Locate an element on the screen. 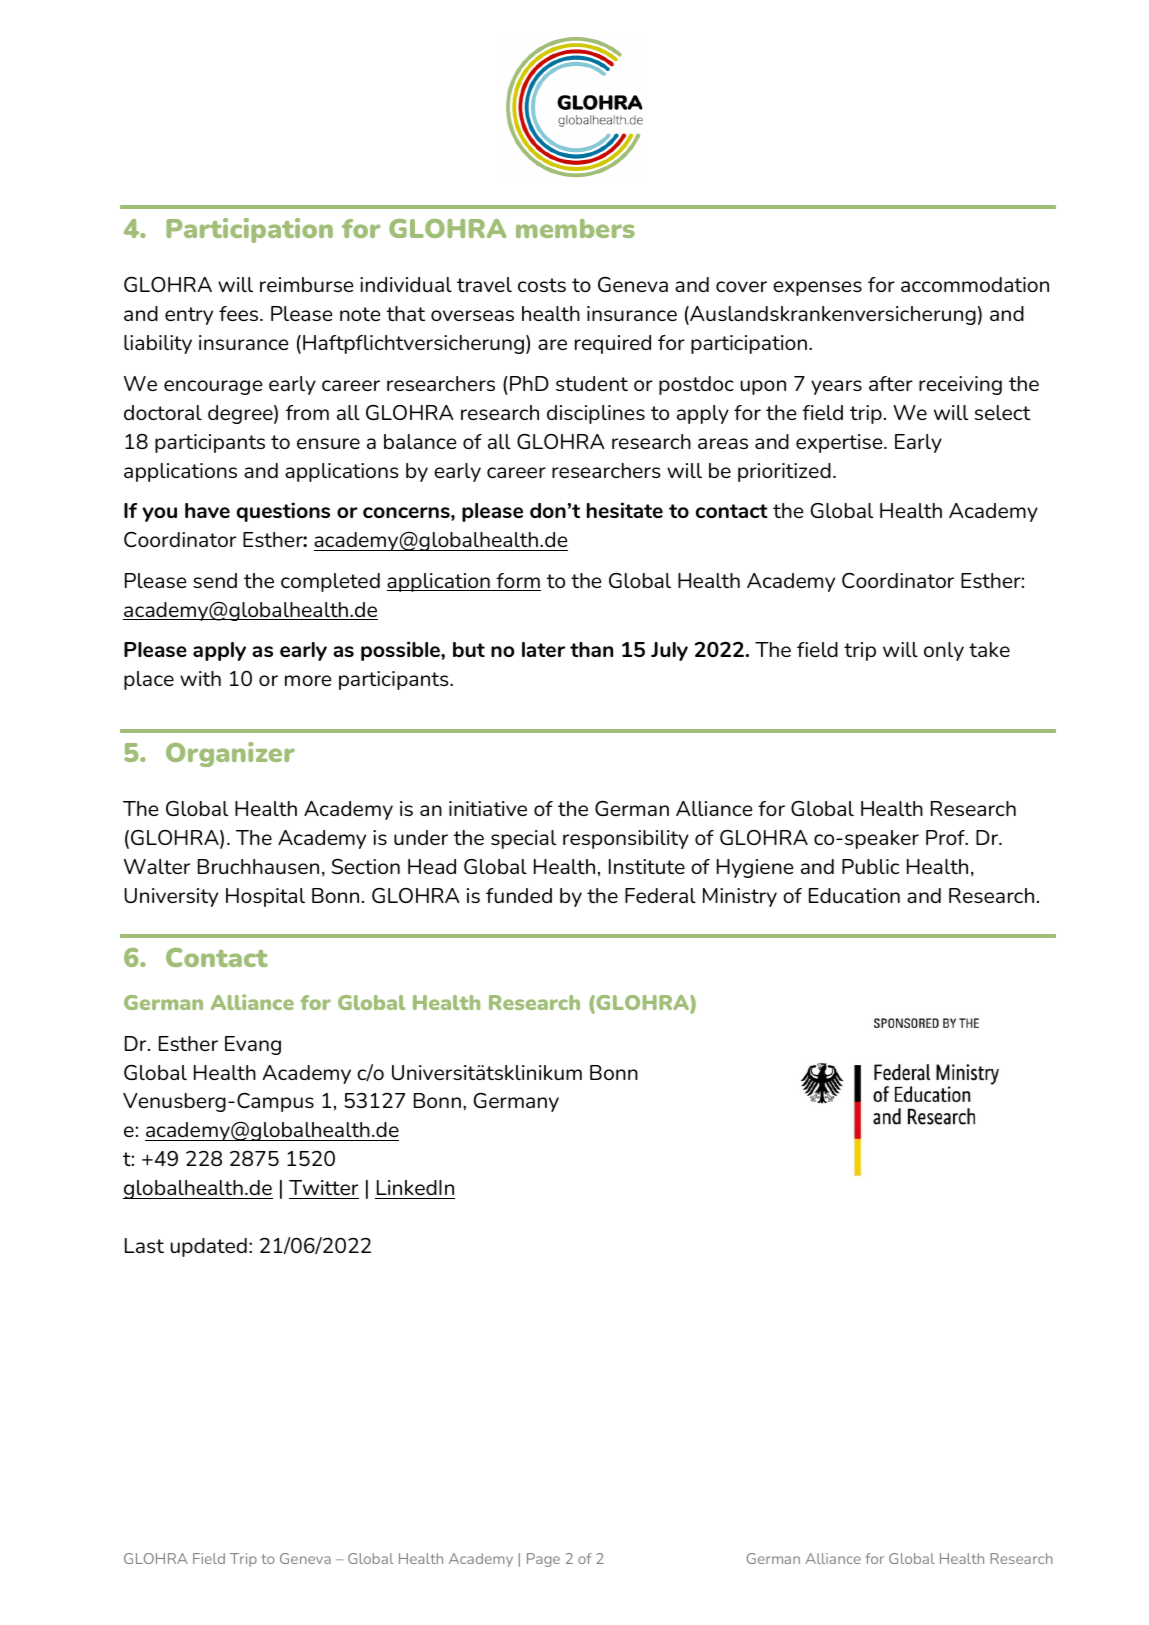  form is located at coordinates (517, 582).
